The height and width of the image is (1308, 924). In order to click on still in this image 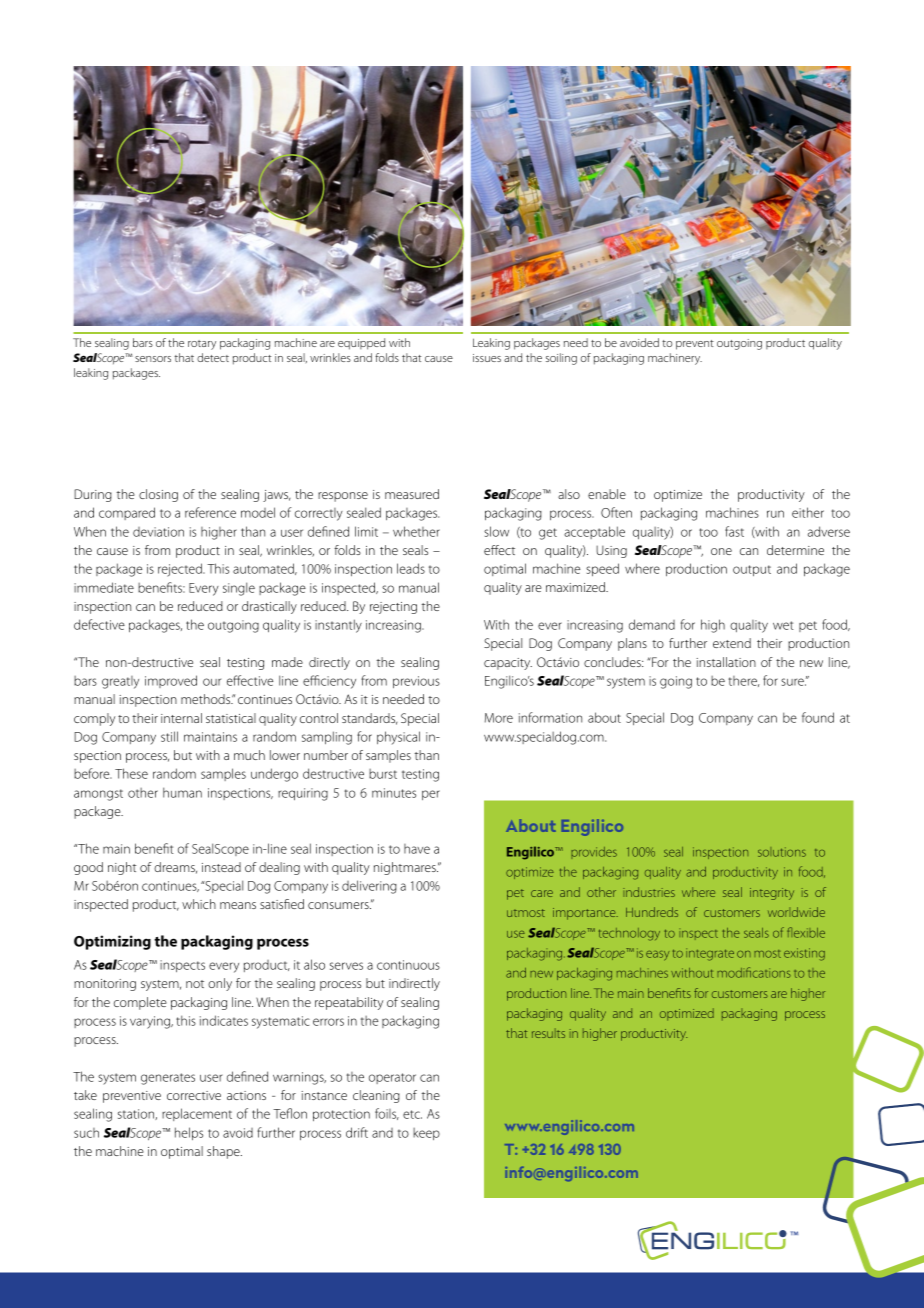, I will do `click(169, 736)`.
